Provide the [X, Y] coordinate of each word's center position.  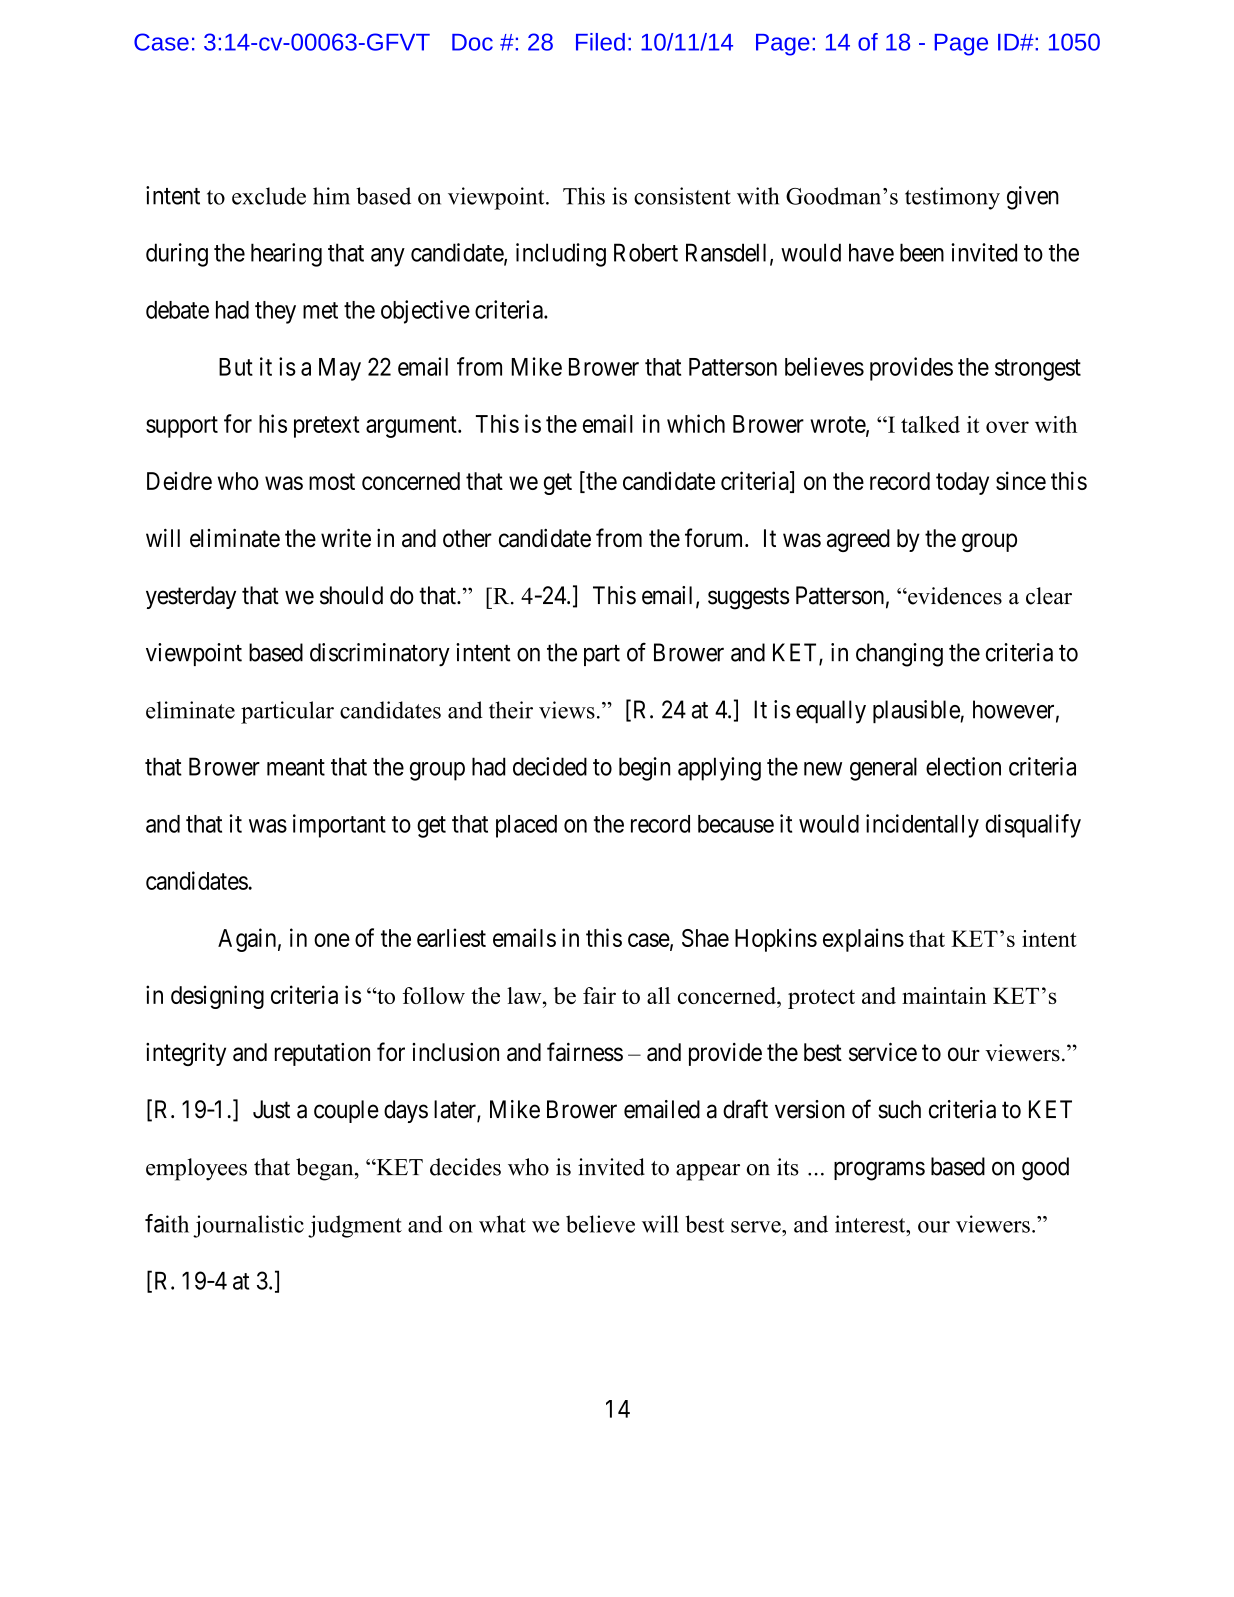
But [236, 367]
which [696, 423]
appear [708, 1172]
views [567, 710]
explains [863, 940]
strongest [1038, 370]
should [351, 595]
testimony [952, 198]
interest [871, 1224]
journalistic [248, 1226]
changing [899, 655]
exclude [269, 196]
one [332, 940]
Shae [705, 938]
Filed [600, 42]
